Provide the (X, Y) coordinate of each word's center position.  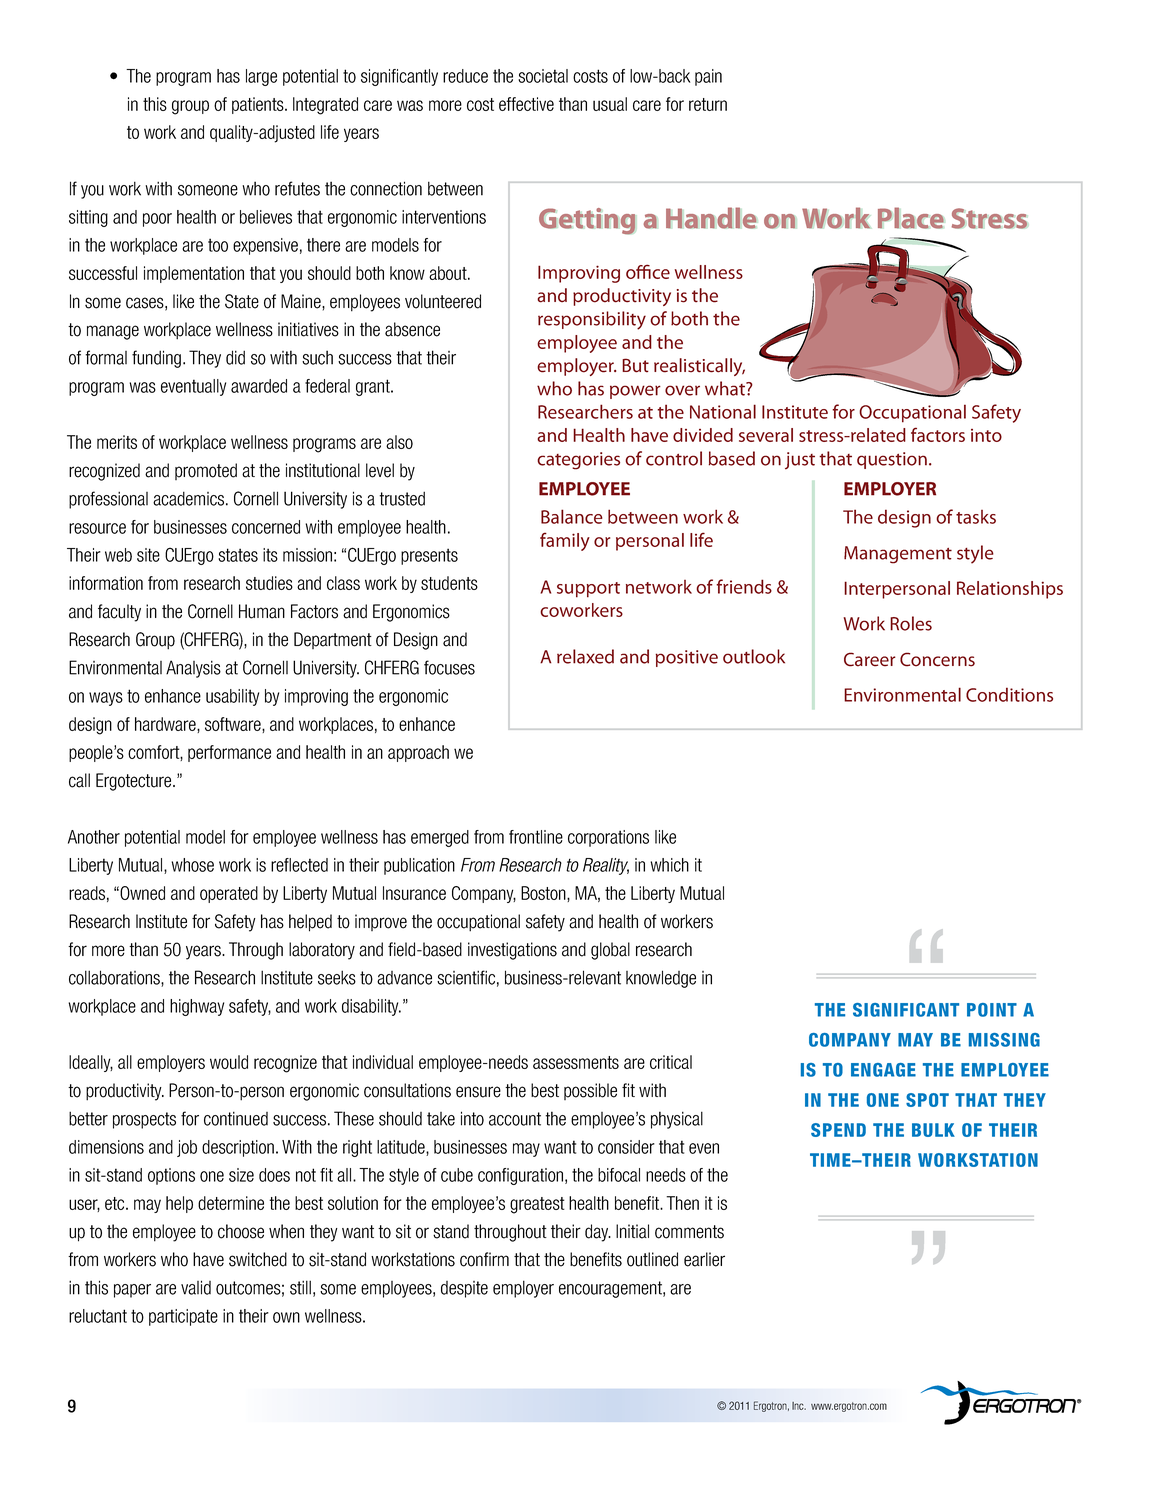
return (708, 104)
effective (526, 104)
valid (196, 1287)
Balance (572, 516)
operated (229, 894)
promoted (206, 471)
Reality (606, 866)
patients (259, 105)
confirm (484, 1259)
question (892, 460)
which (669, 865)
